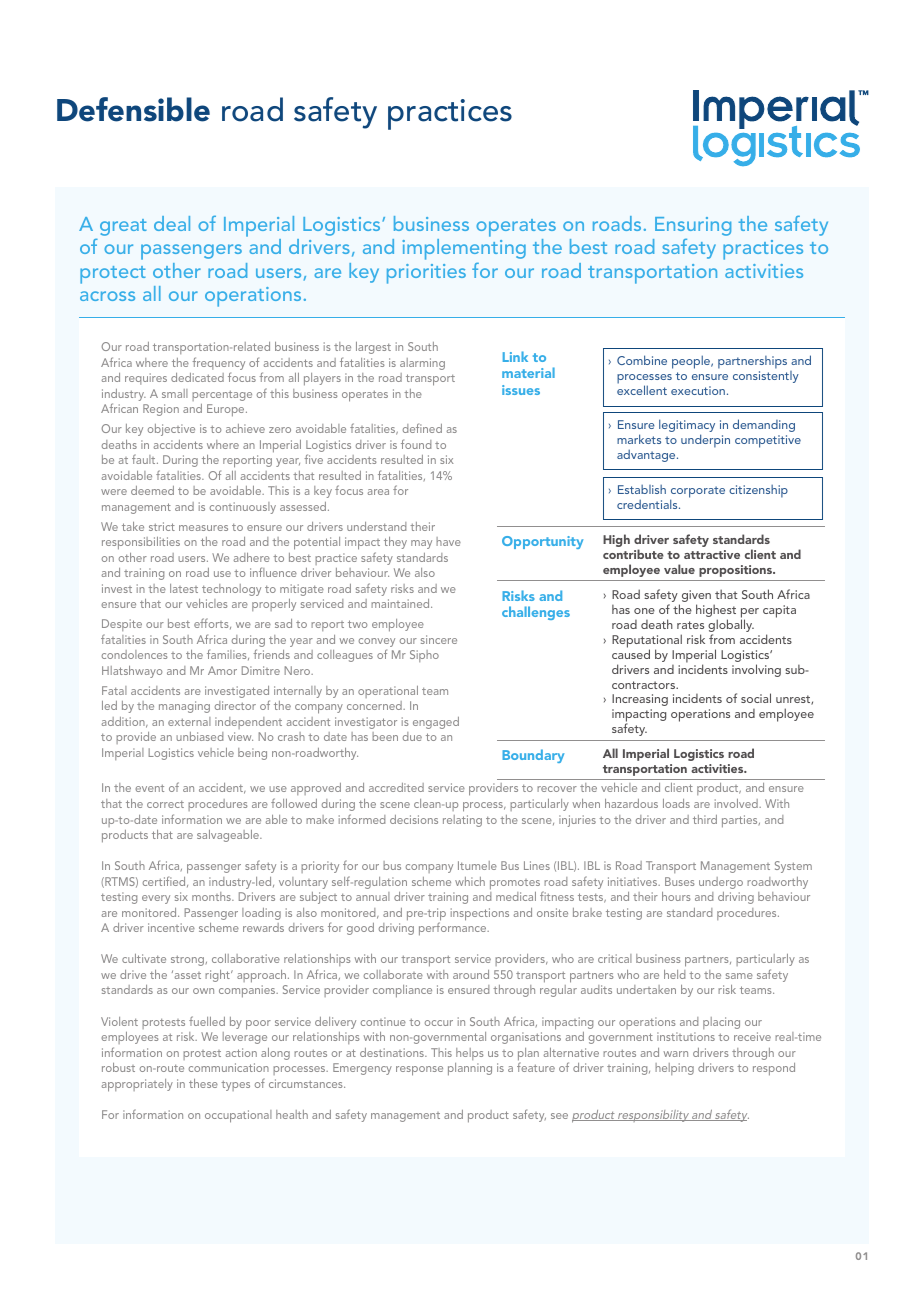 Image resolution: width=924 pixels, height=1308 pixels. I want to click on objective, so click(171, 430).
